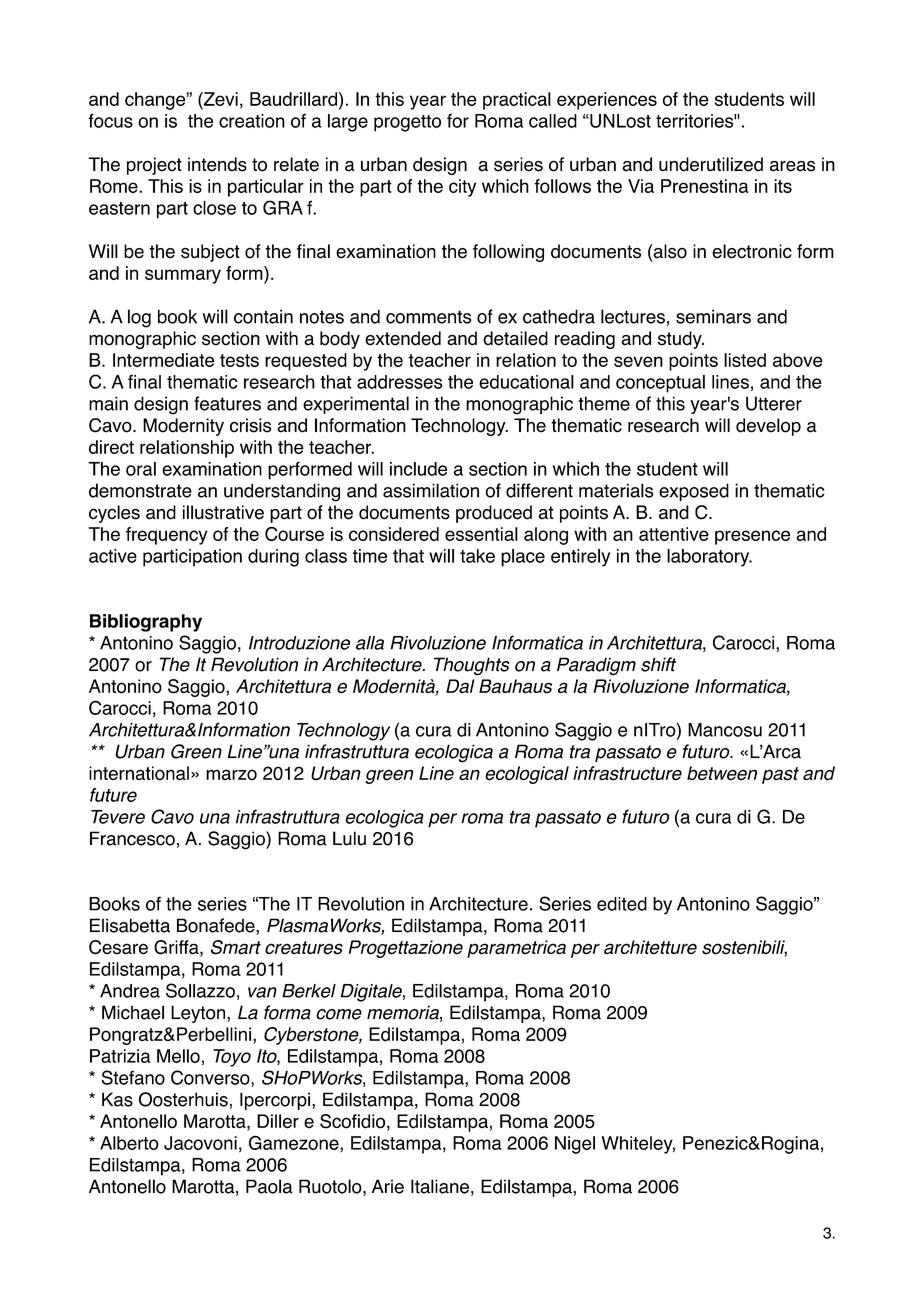 This screenshot has height=1308, width=924. I want to click on Nigel, so click(575, 1145).
